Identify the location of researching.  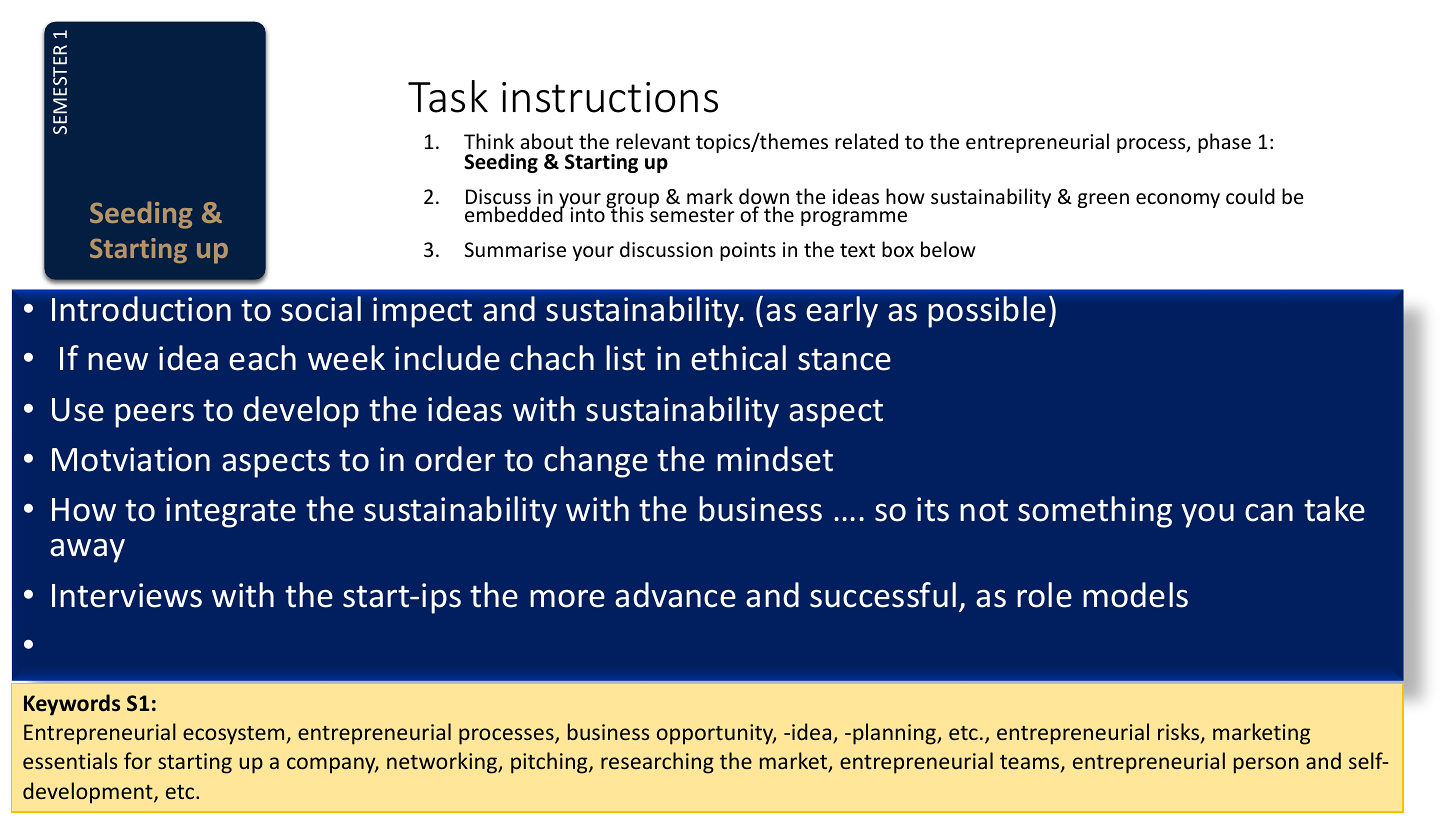
(657, 763).
